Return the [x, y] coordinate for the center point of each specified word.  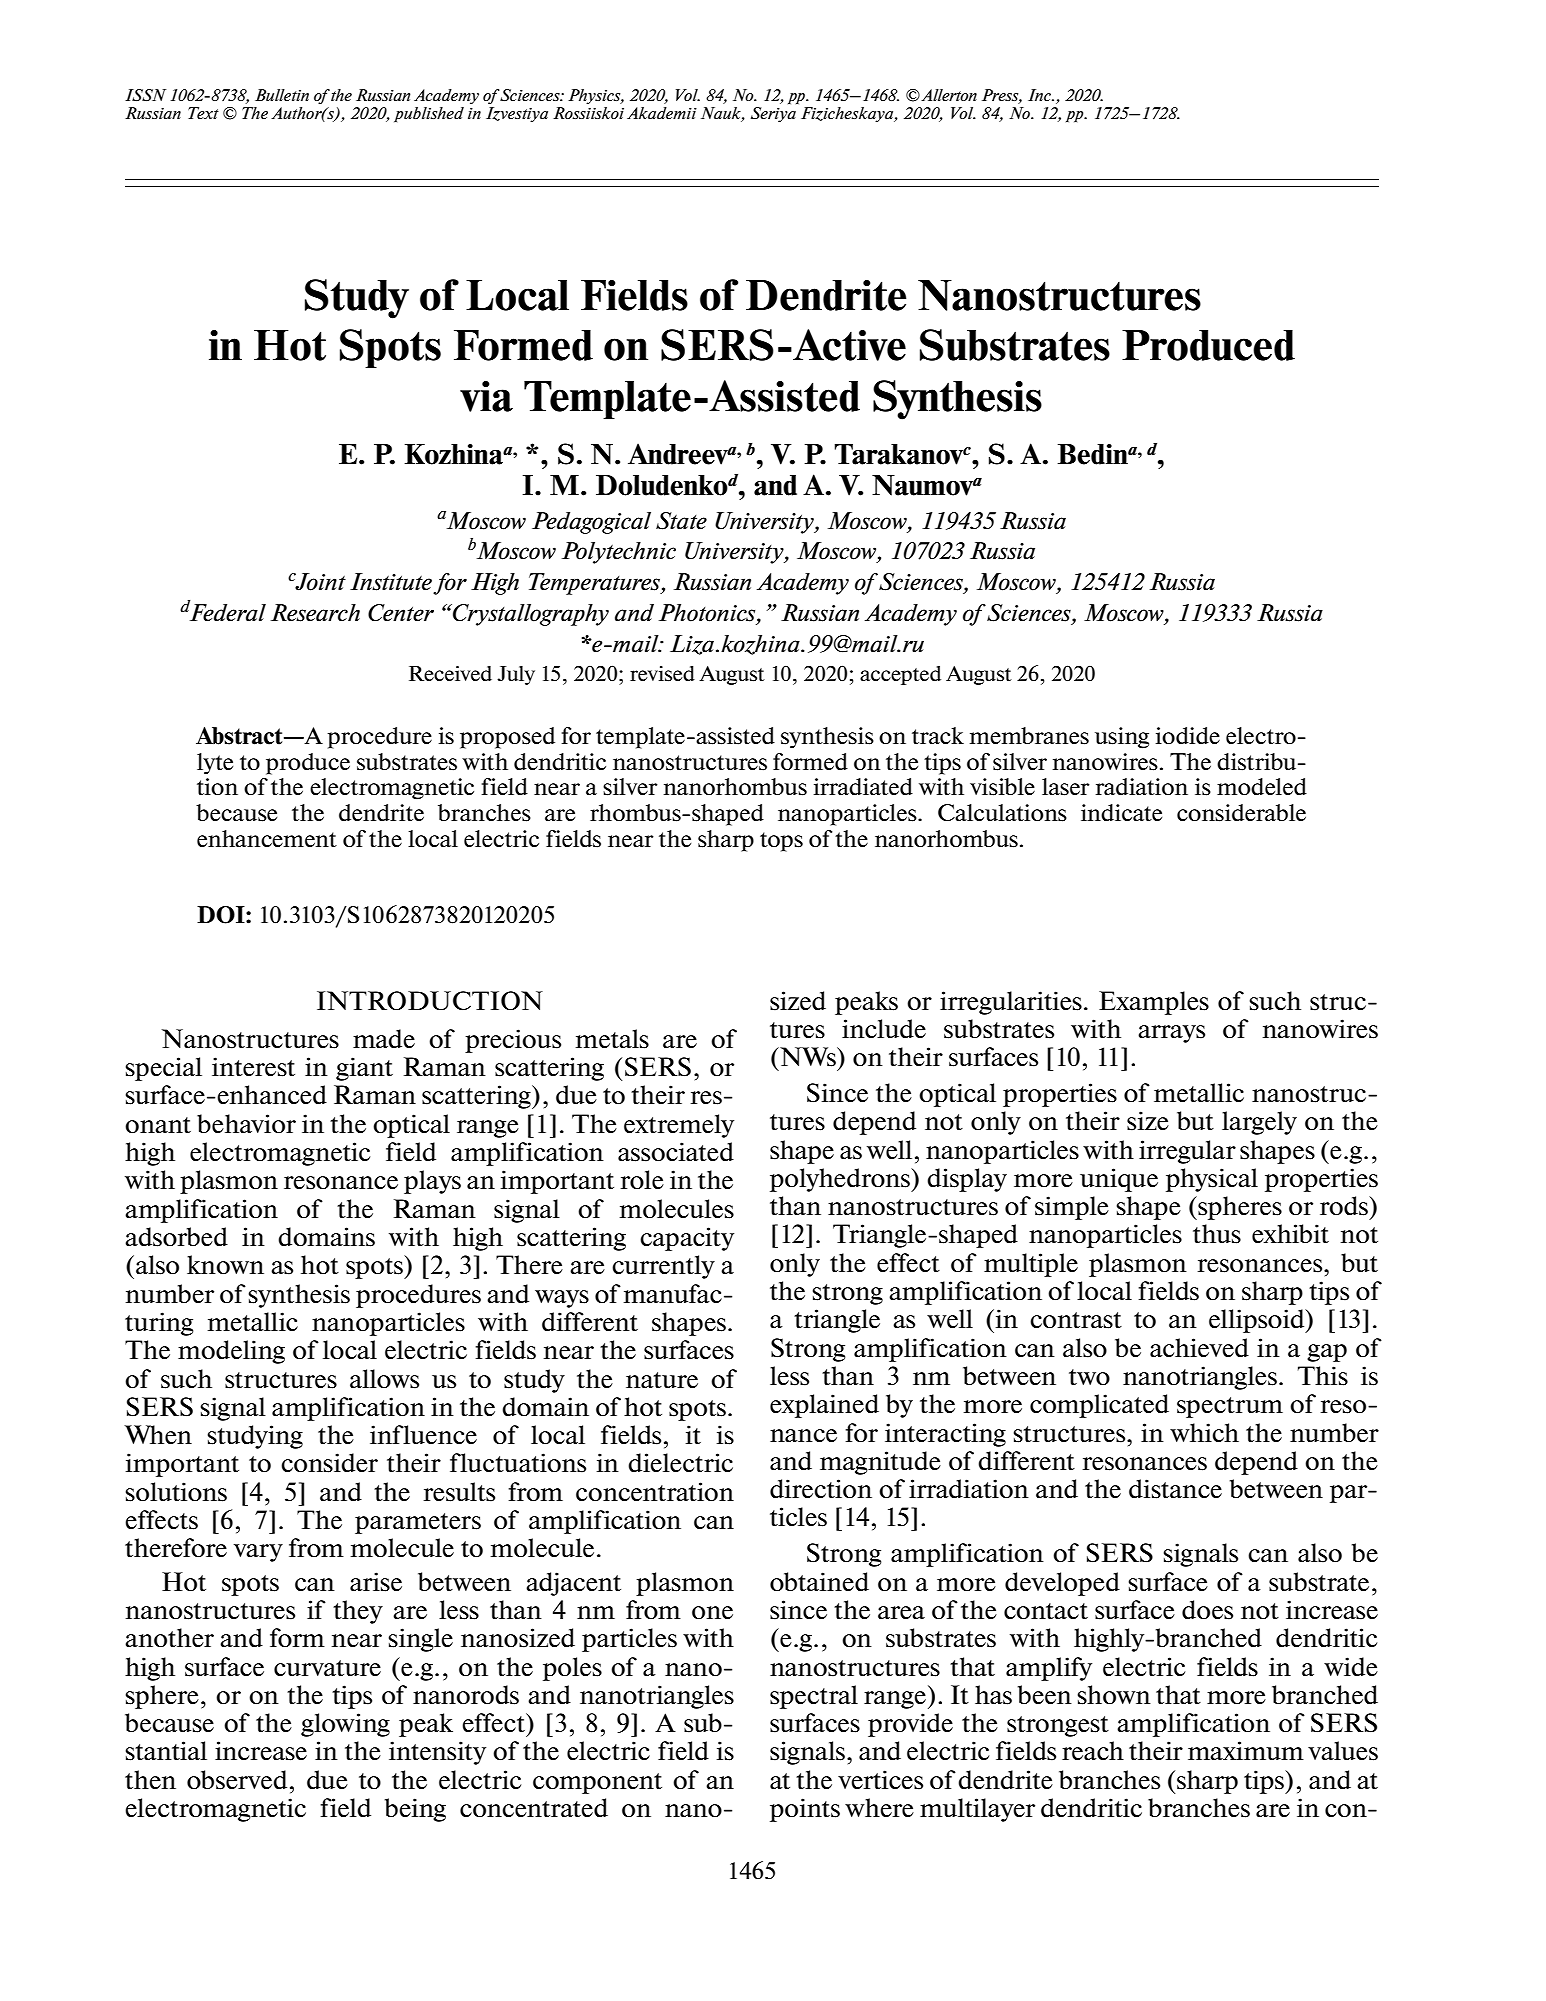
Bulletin [282, 95]
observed [237, 1780]
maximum [1246, 1750]
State [681, 521]
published [429, 114]
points [805, 1810]
